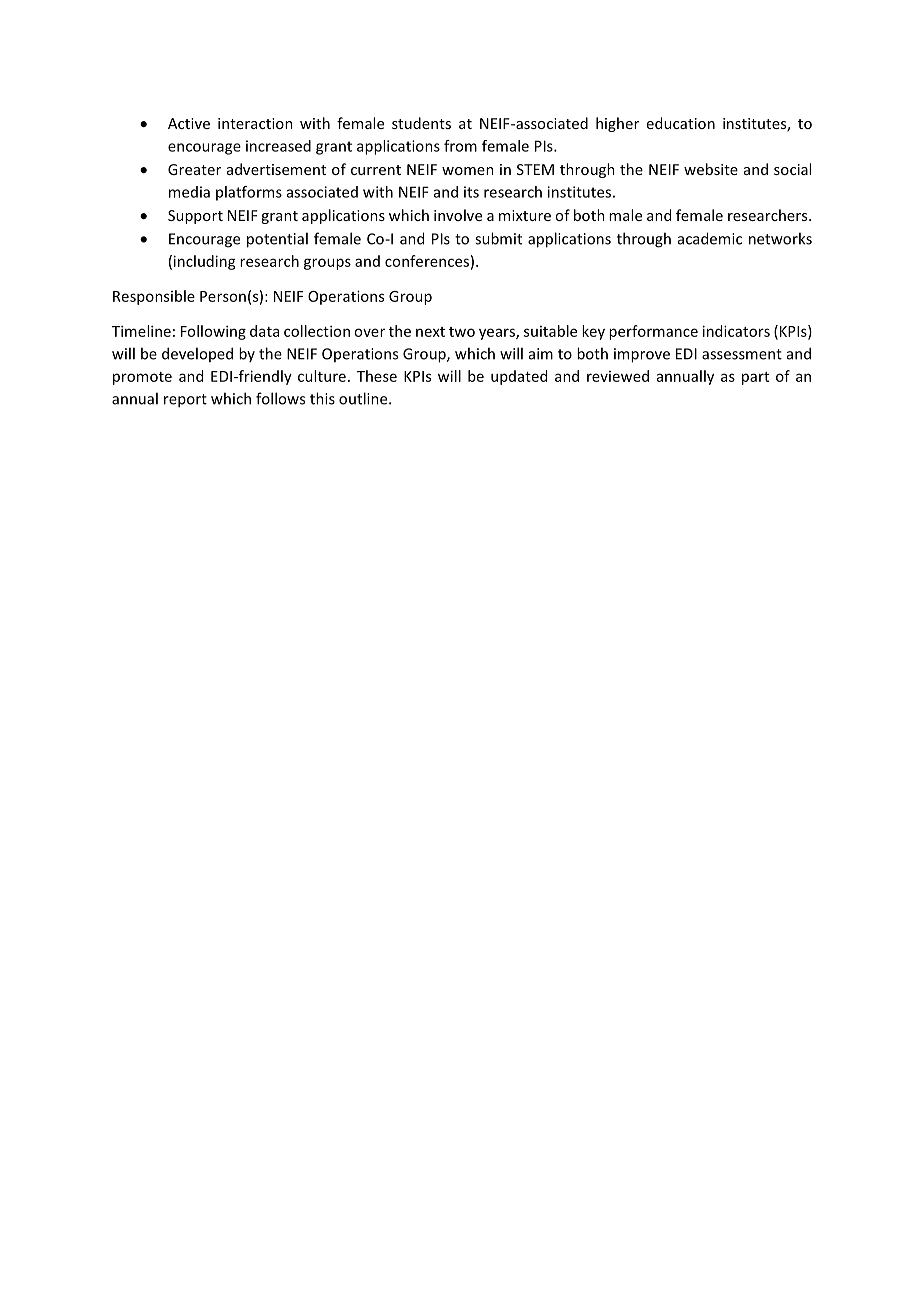  Describe the element at coordinates (421, 123) in the screenshot. I see `students` at that location.
